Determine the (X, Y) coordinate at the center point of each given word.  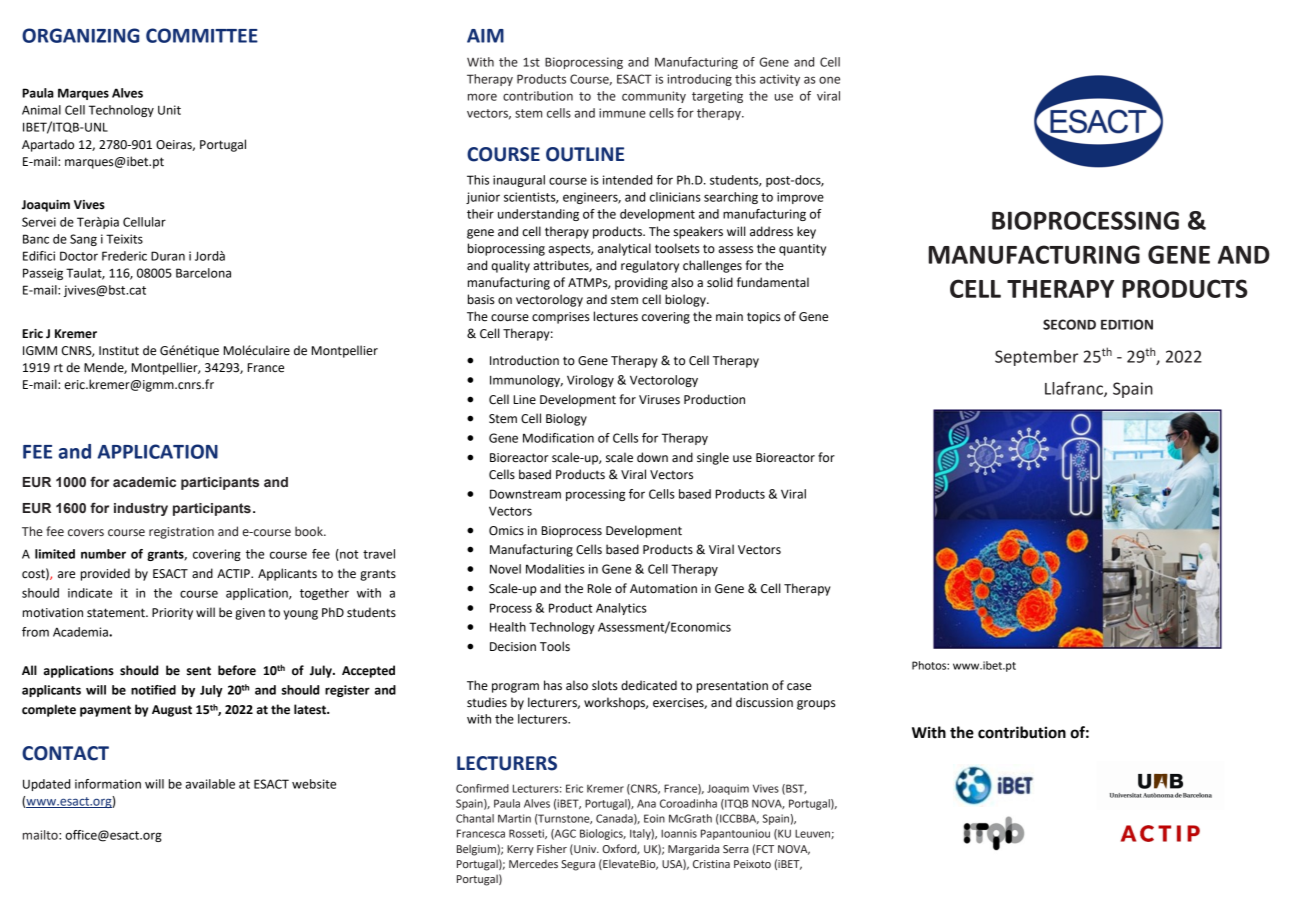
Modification (558, 438)
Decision (513, 647)
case (799, 687)
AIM (485, 36)
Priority (172, 614)
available (210, 784)
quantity (802, 250)
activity (780, 80)
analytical (624, 249)
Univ (585, 849)
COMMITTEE (202, 35)
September (1036, 358)
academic (144, 482)
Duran (168, 256)
